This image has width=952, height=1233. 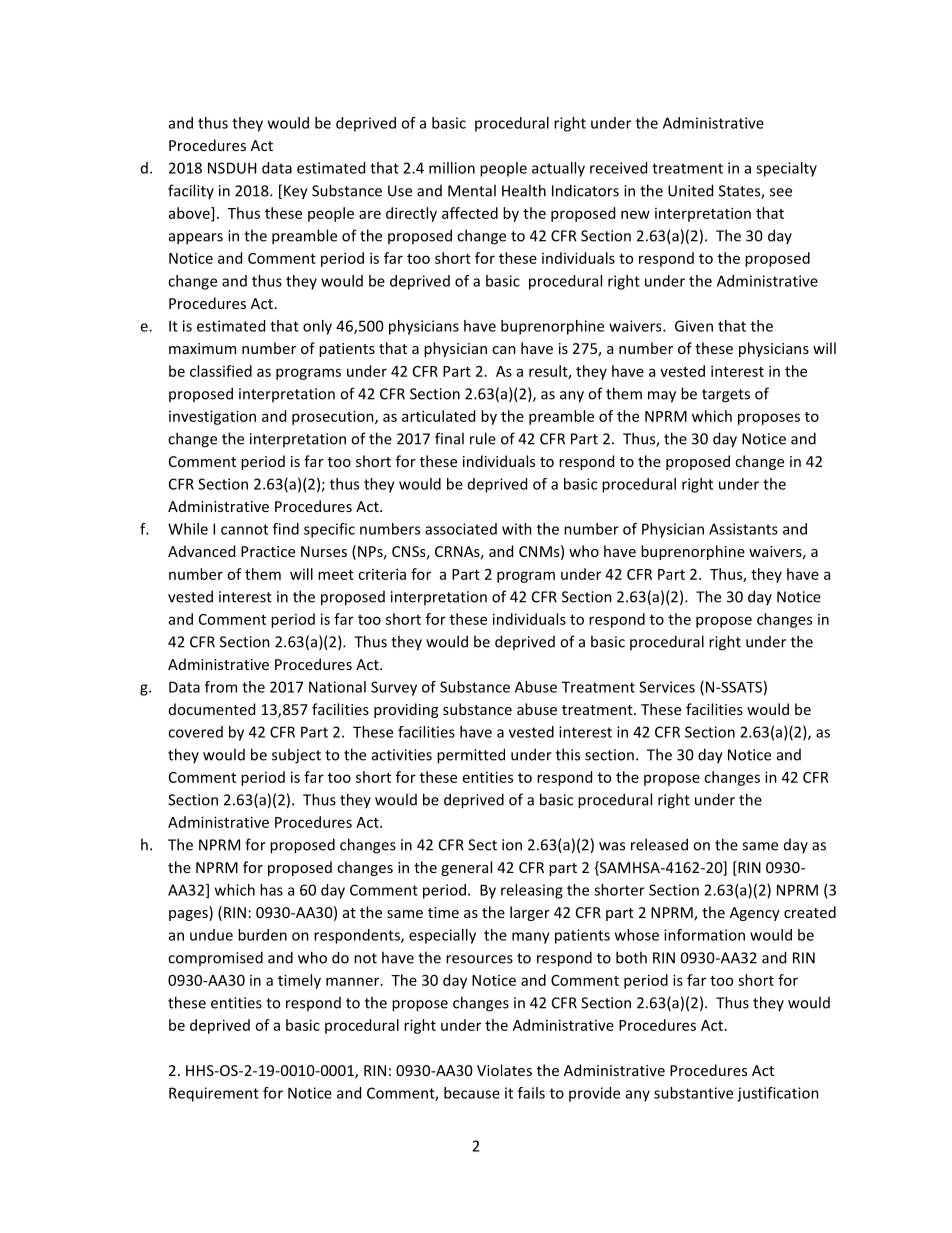 What do you see at coordinates (690, 190) in the image?
I see `United` at bounding box center [690, 190].
